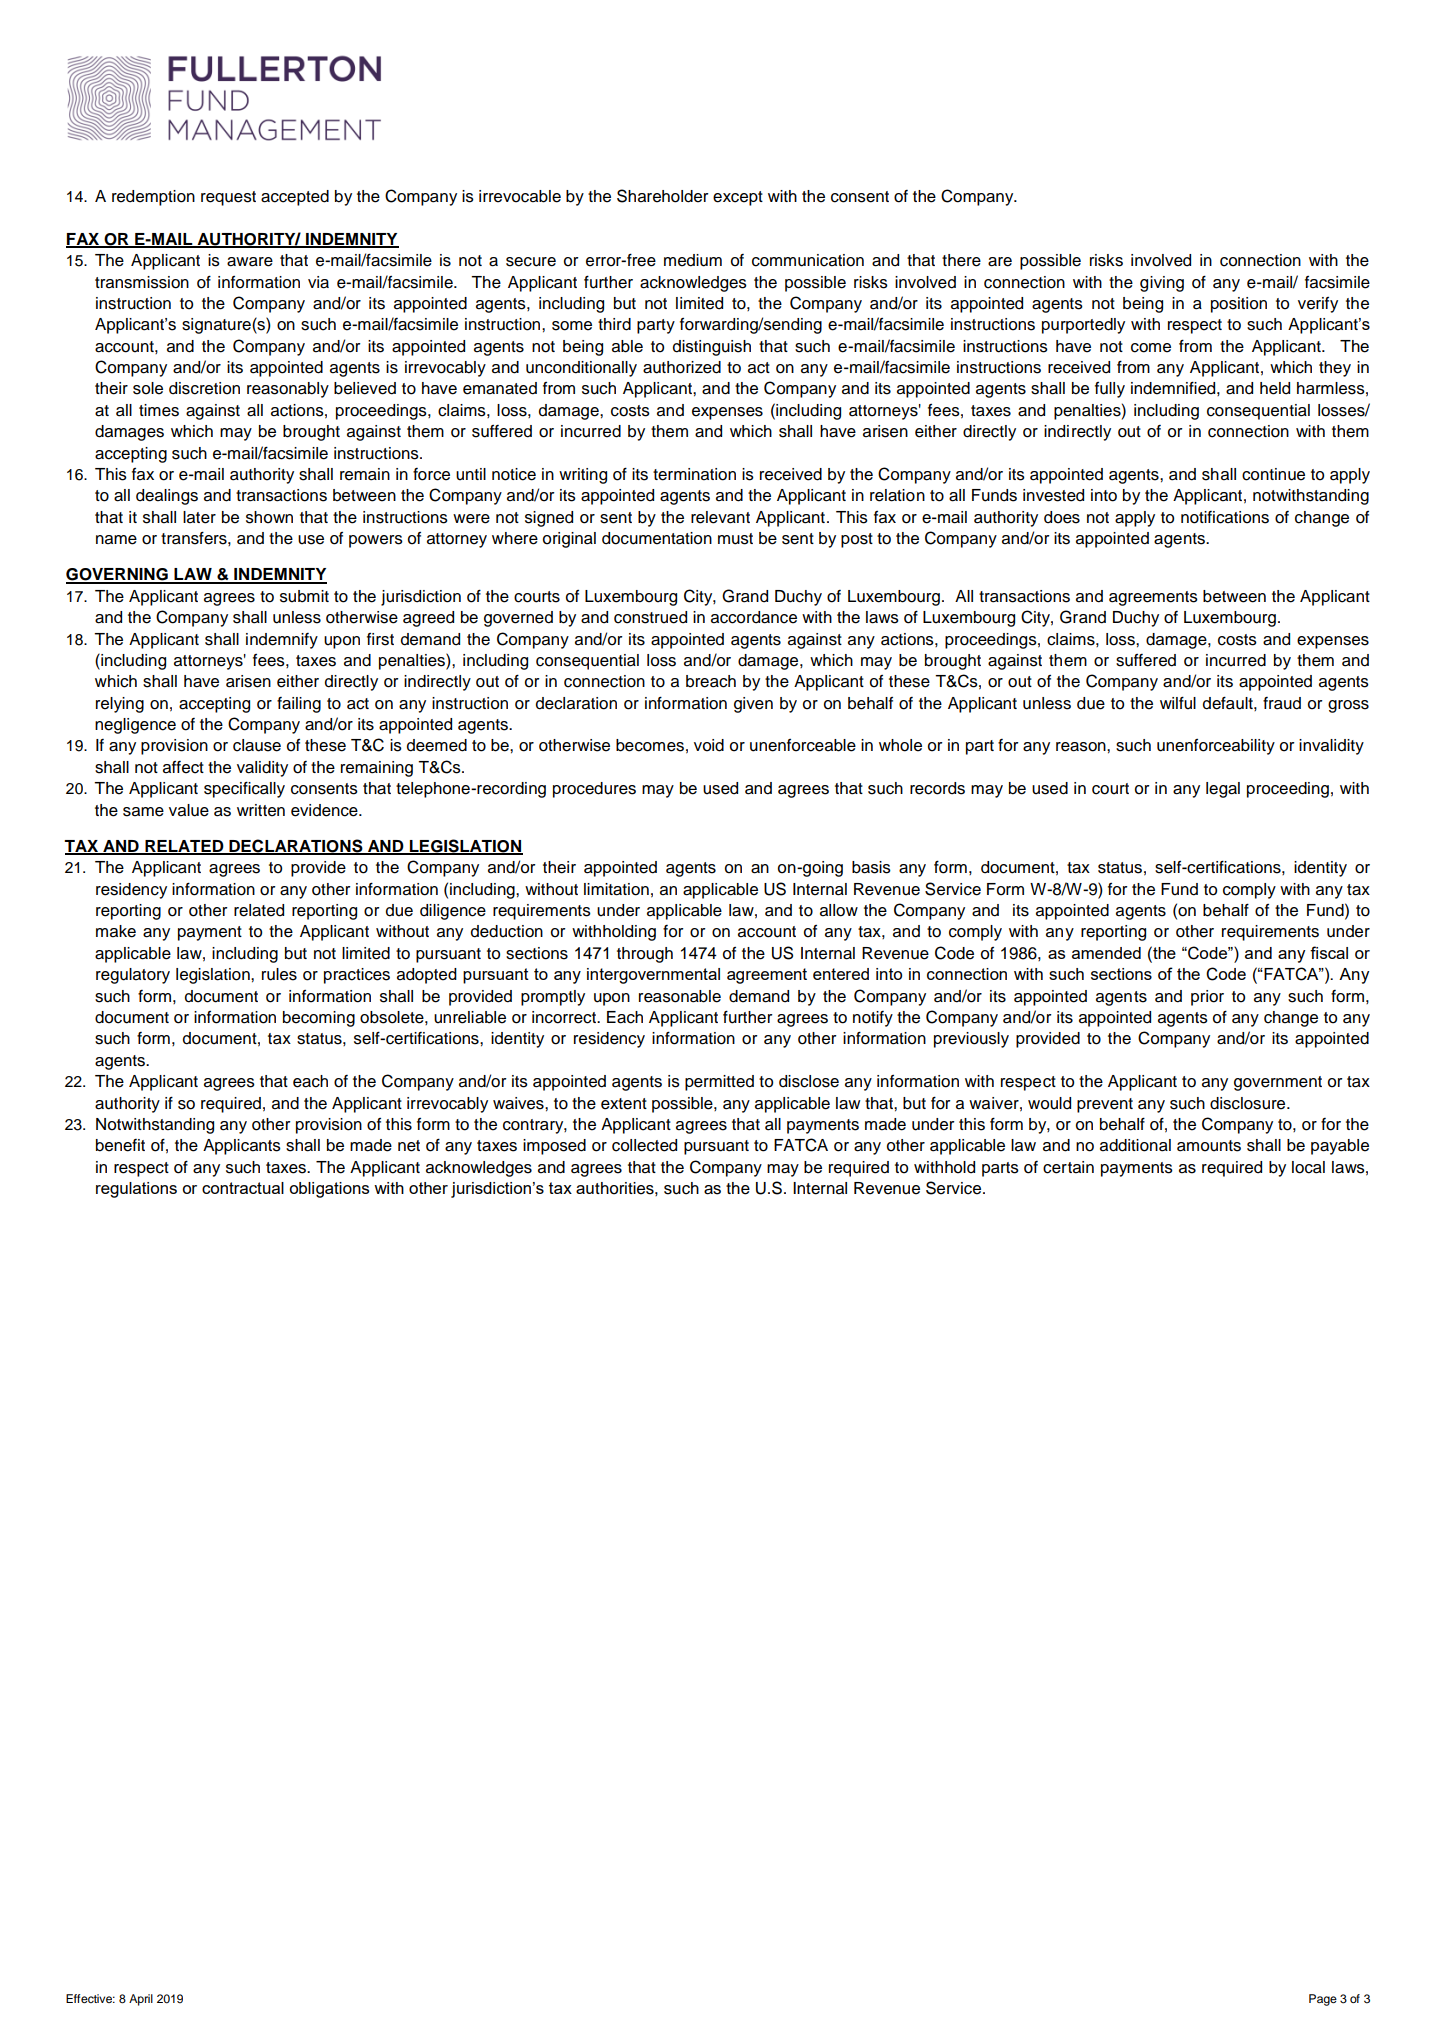  Describe the element at coordinates (719, 1083) in the image. I see `permitted` at that location.
